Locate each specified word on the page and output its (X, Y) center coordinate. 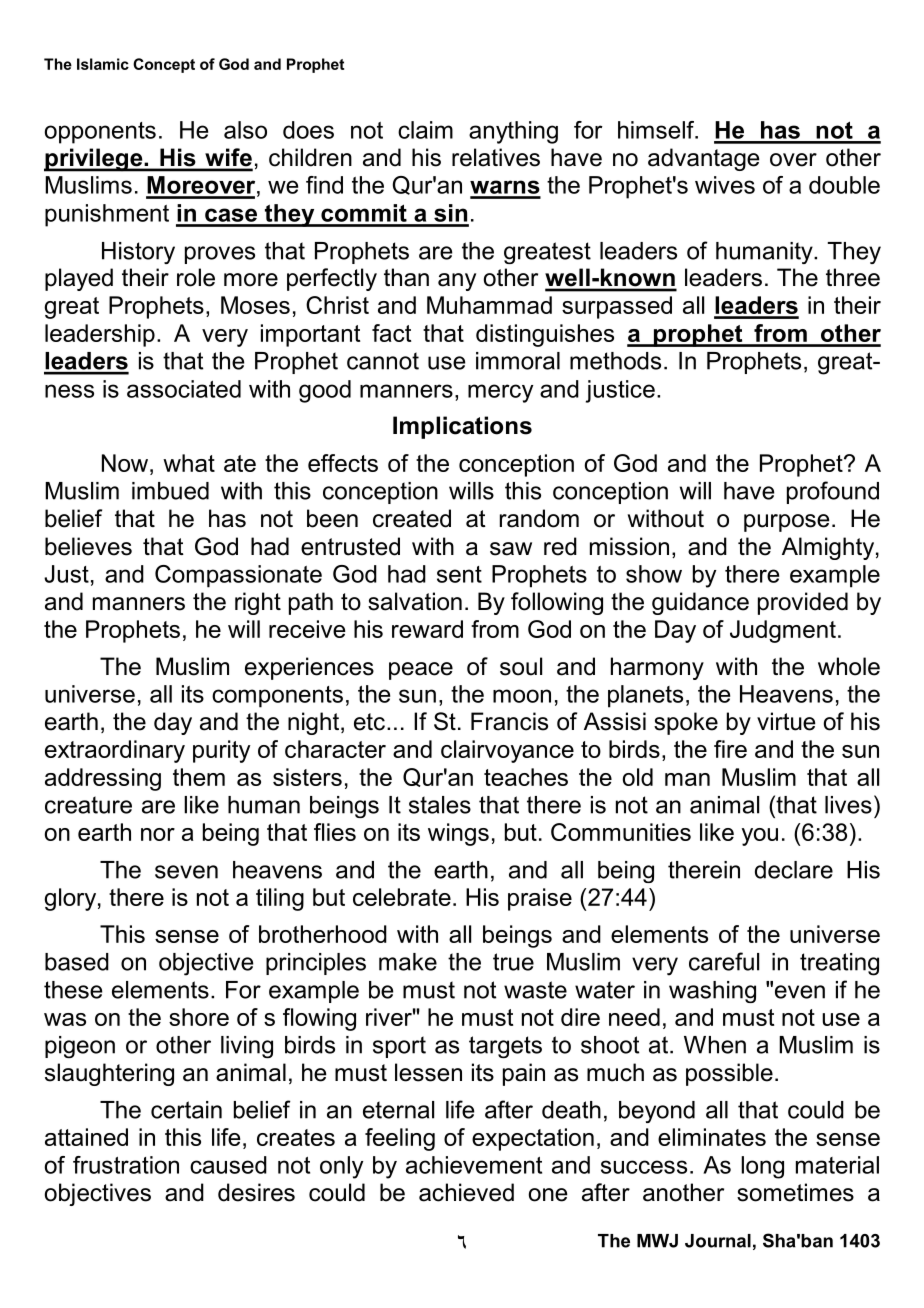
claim (425, 130)
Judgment (783, 631)
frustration (126, 1165)
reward (427, 629)
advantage (704, 159)
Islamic (103, 64)
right (258, 603)
